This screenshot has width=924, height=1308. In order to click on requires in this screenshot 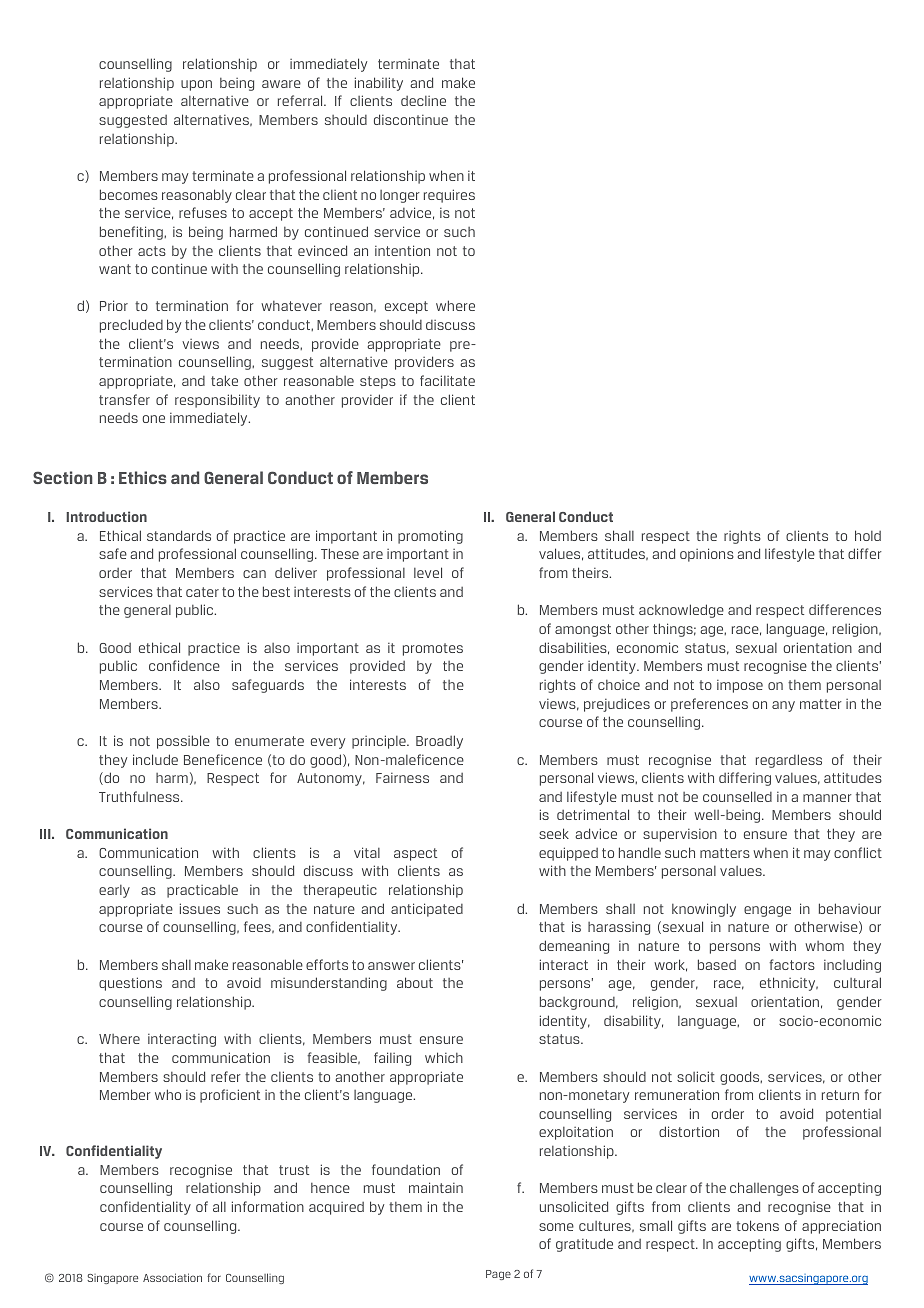, I will do `click(449, 196)`.
